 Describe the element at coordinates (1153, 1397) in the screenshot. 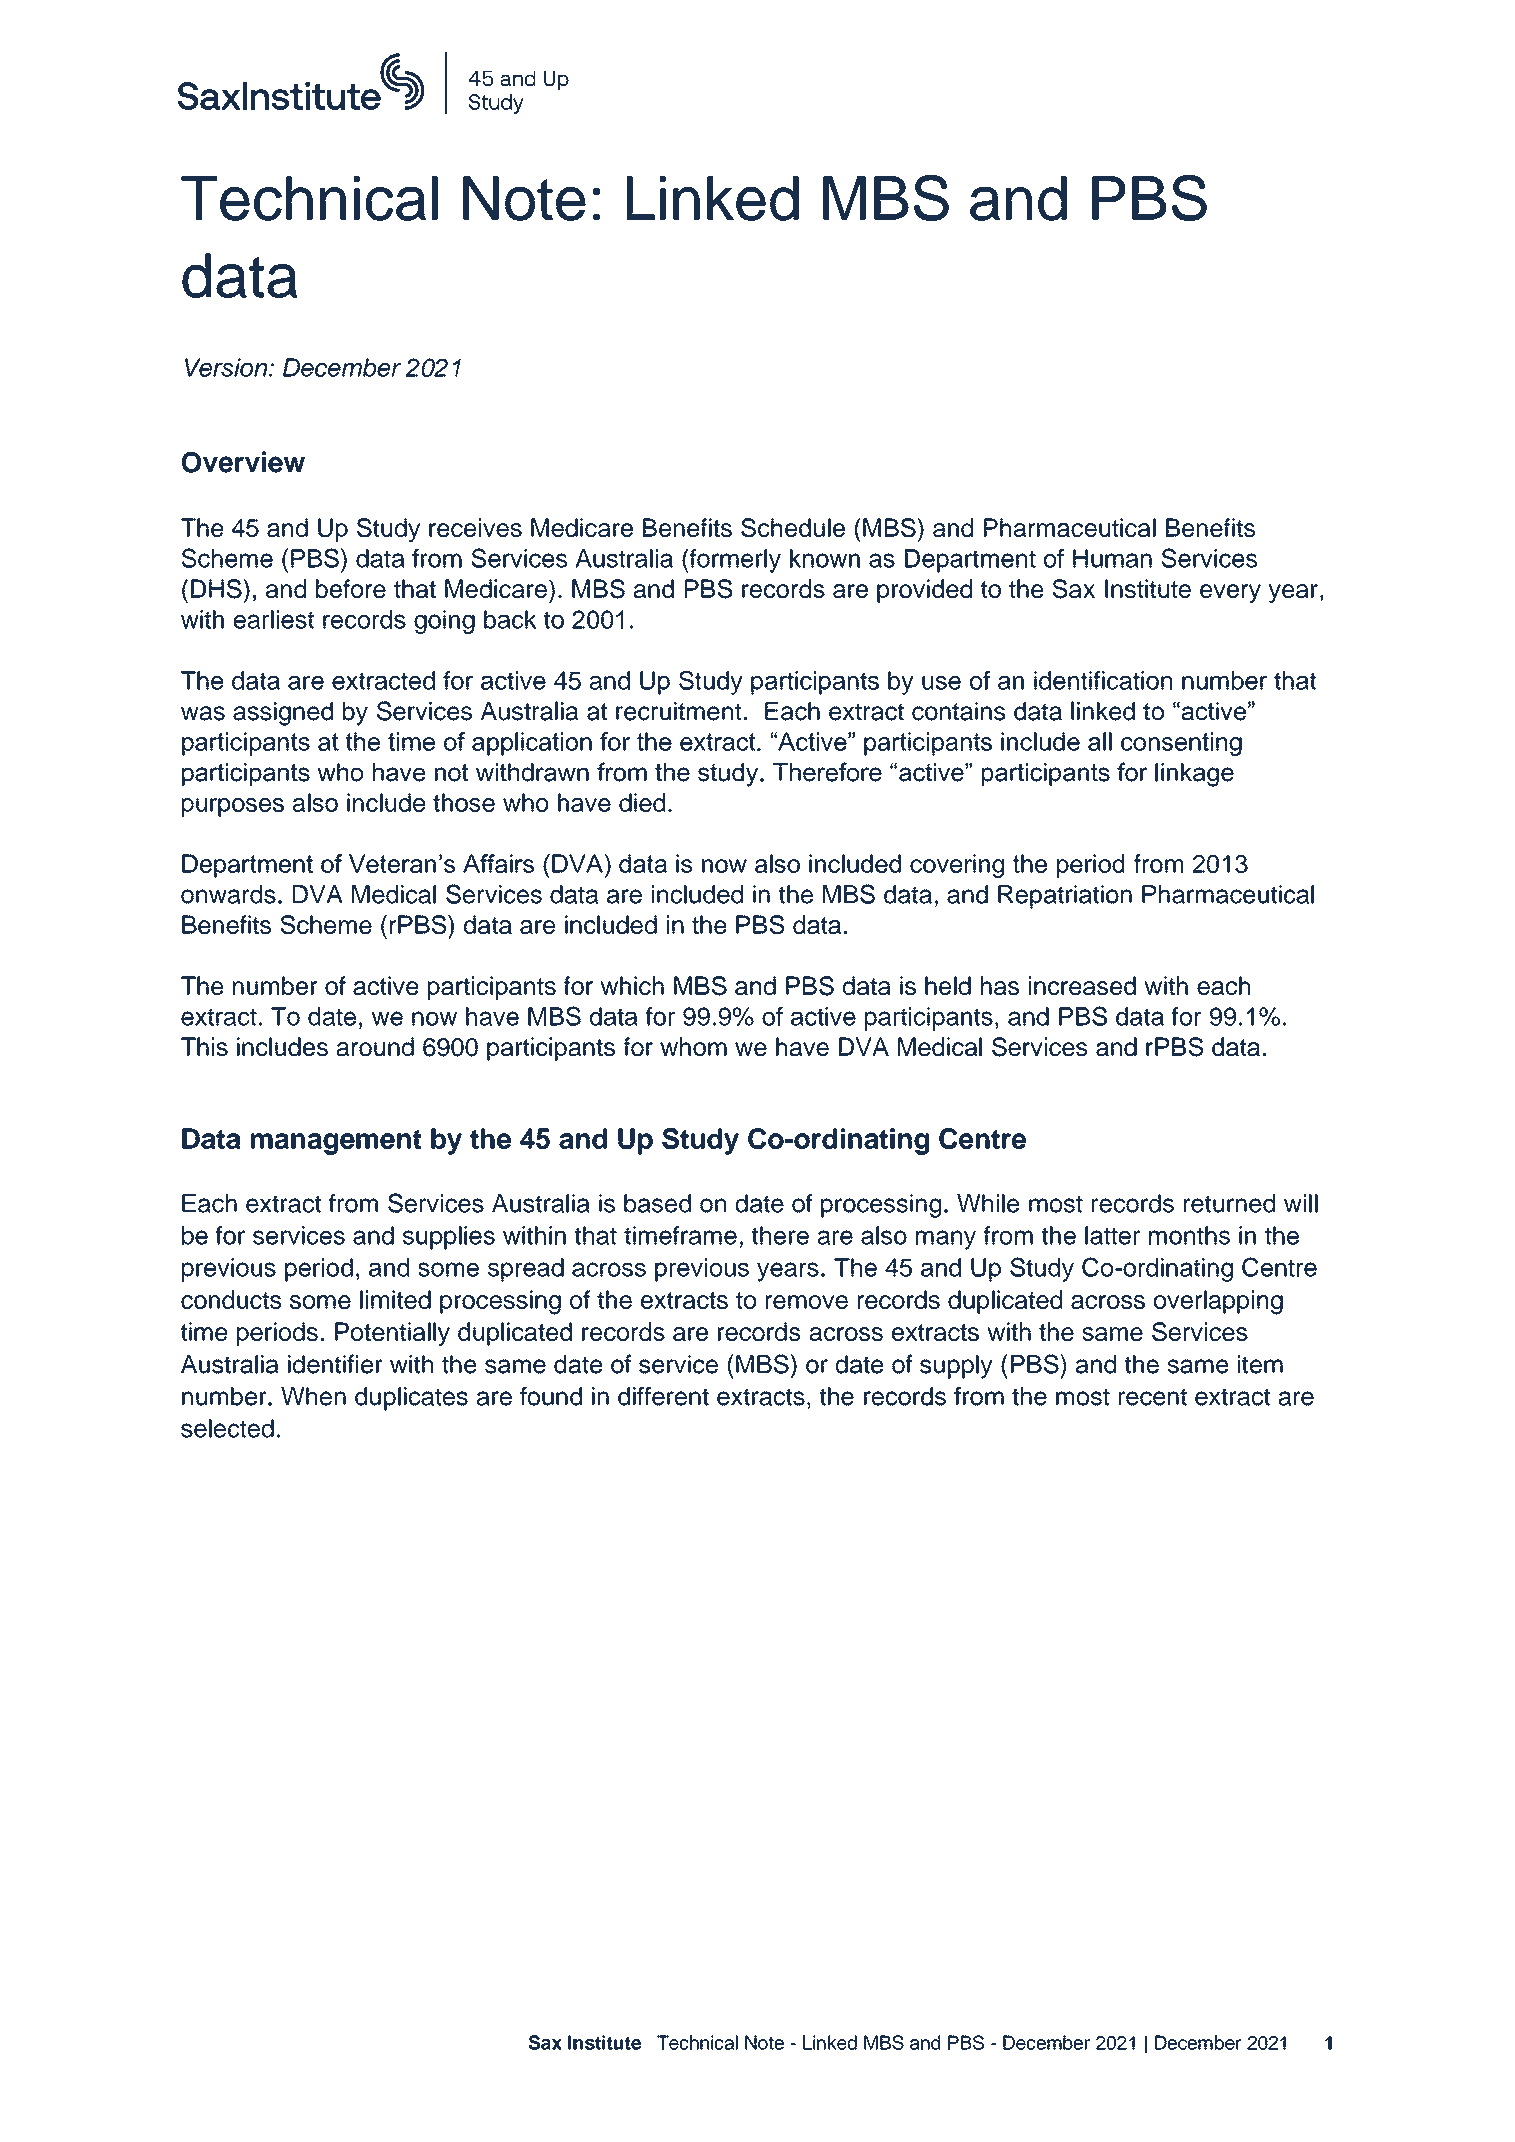

I see `recent` at that location.
